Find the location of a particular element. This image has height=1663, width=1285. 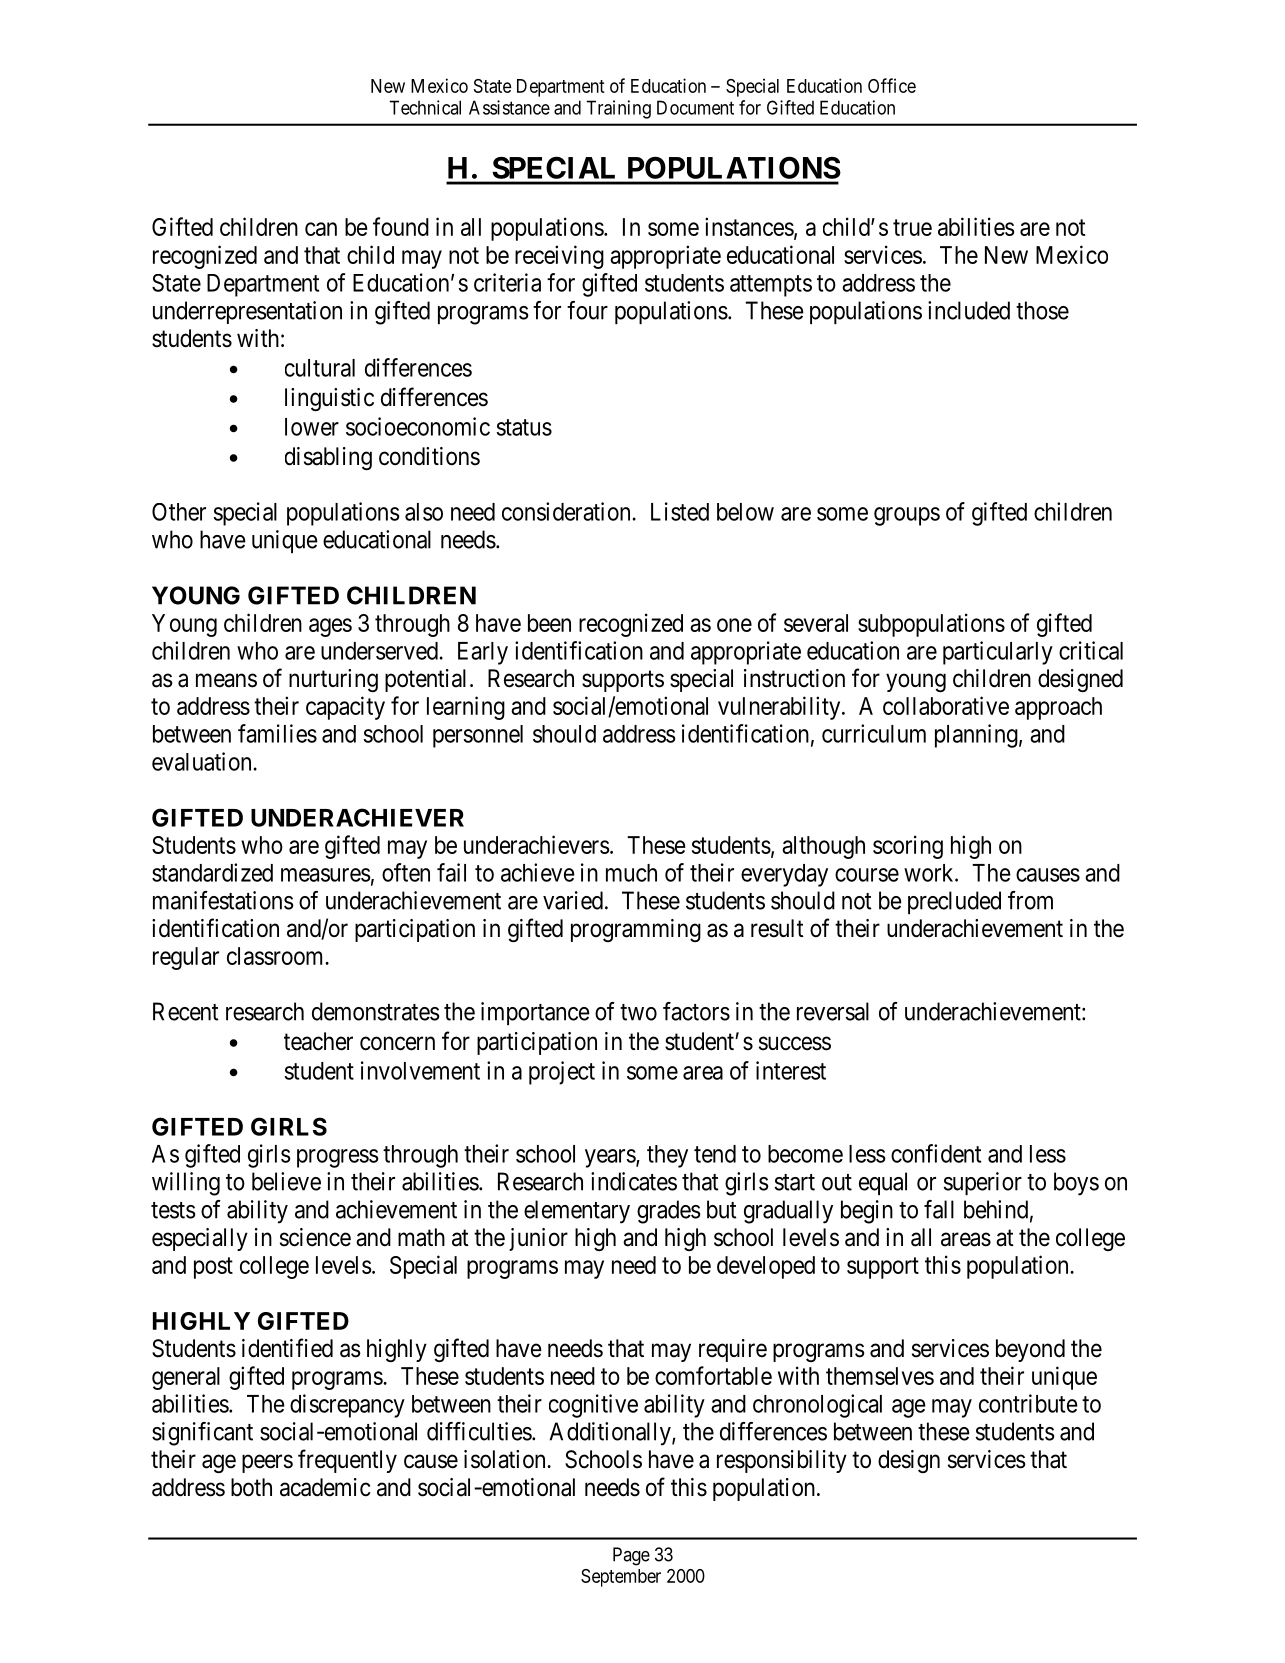

Technical is located at coordinates (425, 107).
